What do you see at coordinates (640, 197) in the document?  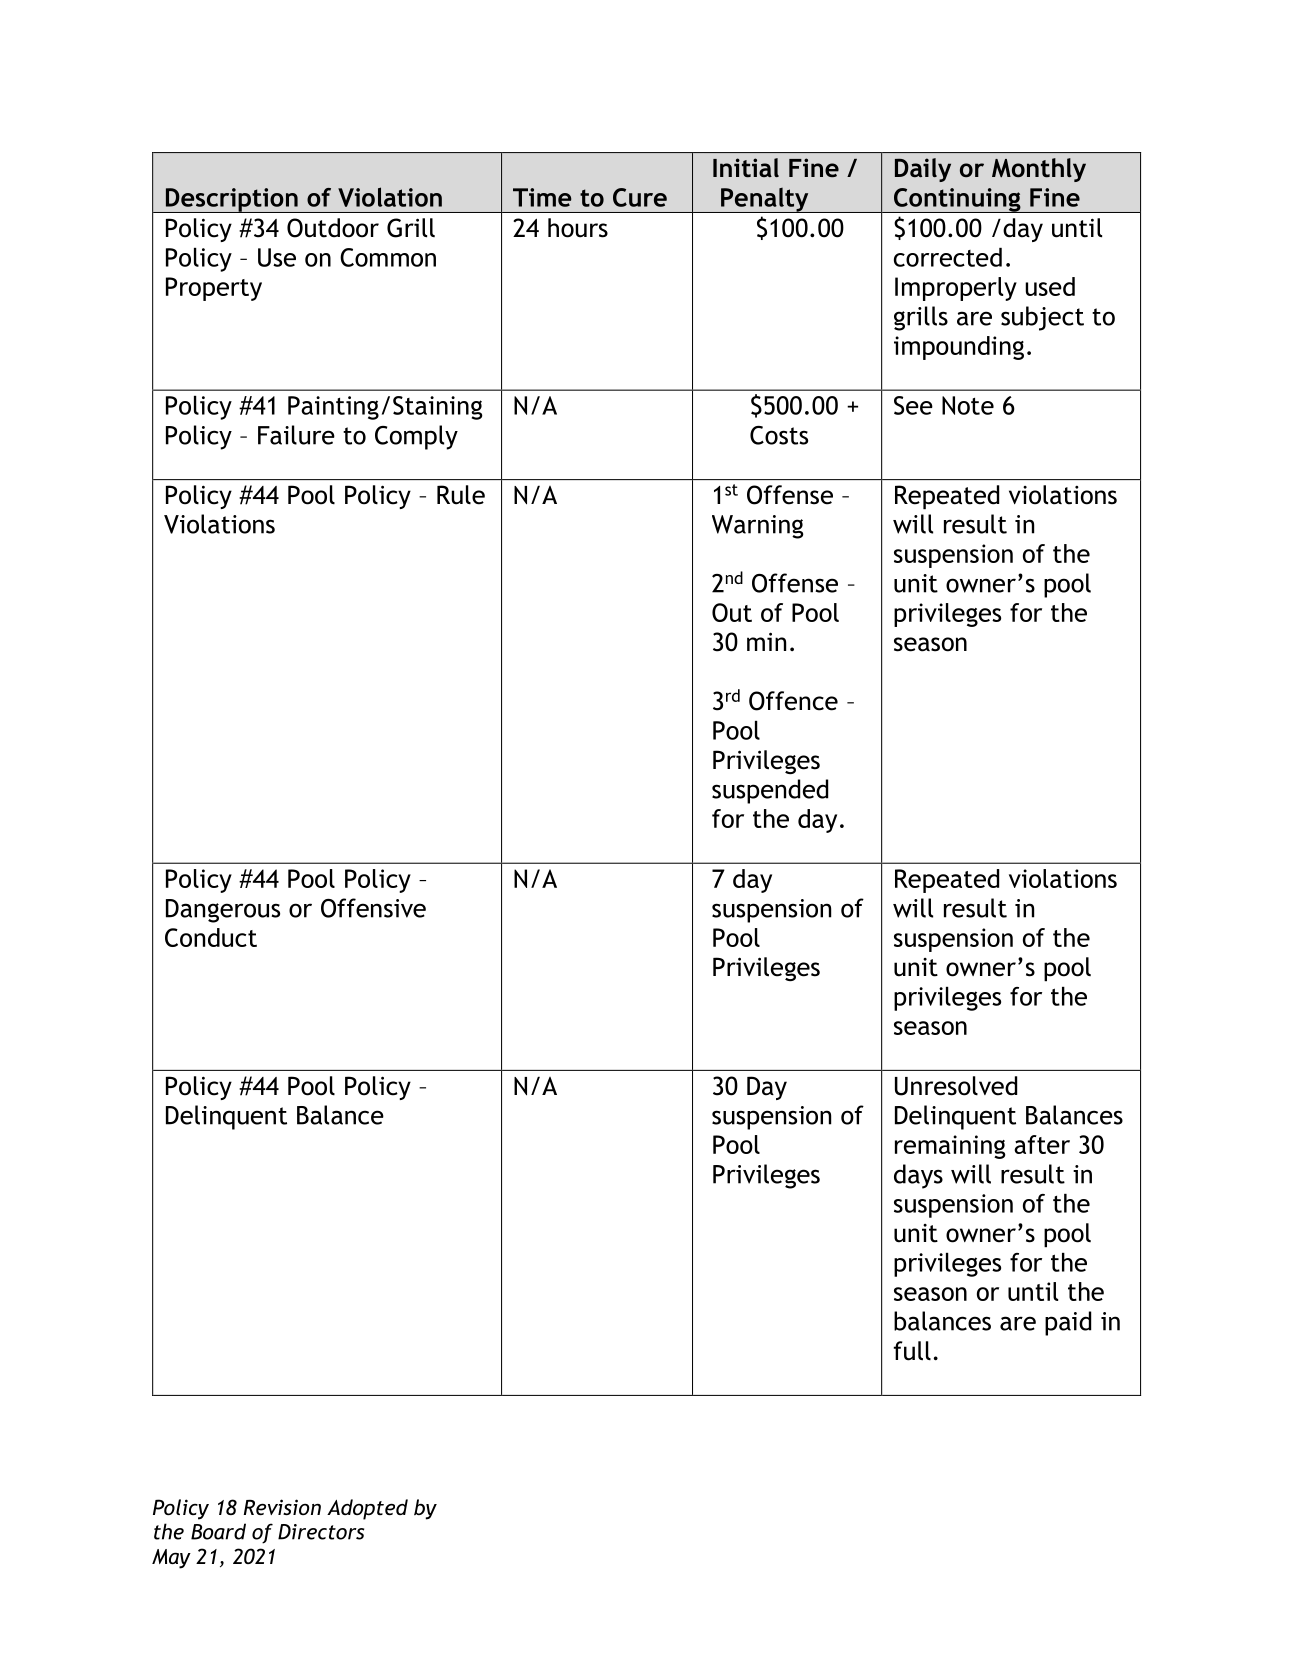 I see `Cure` at bounding box center [640, 197].
